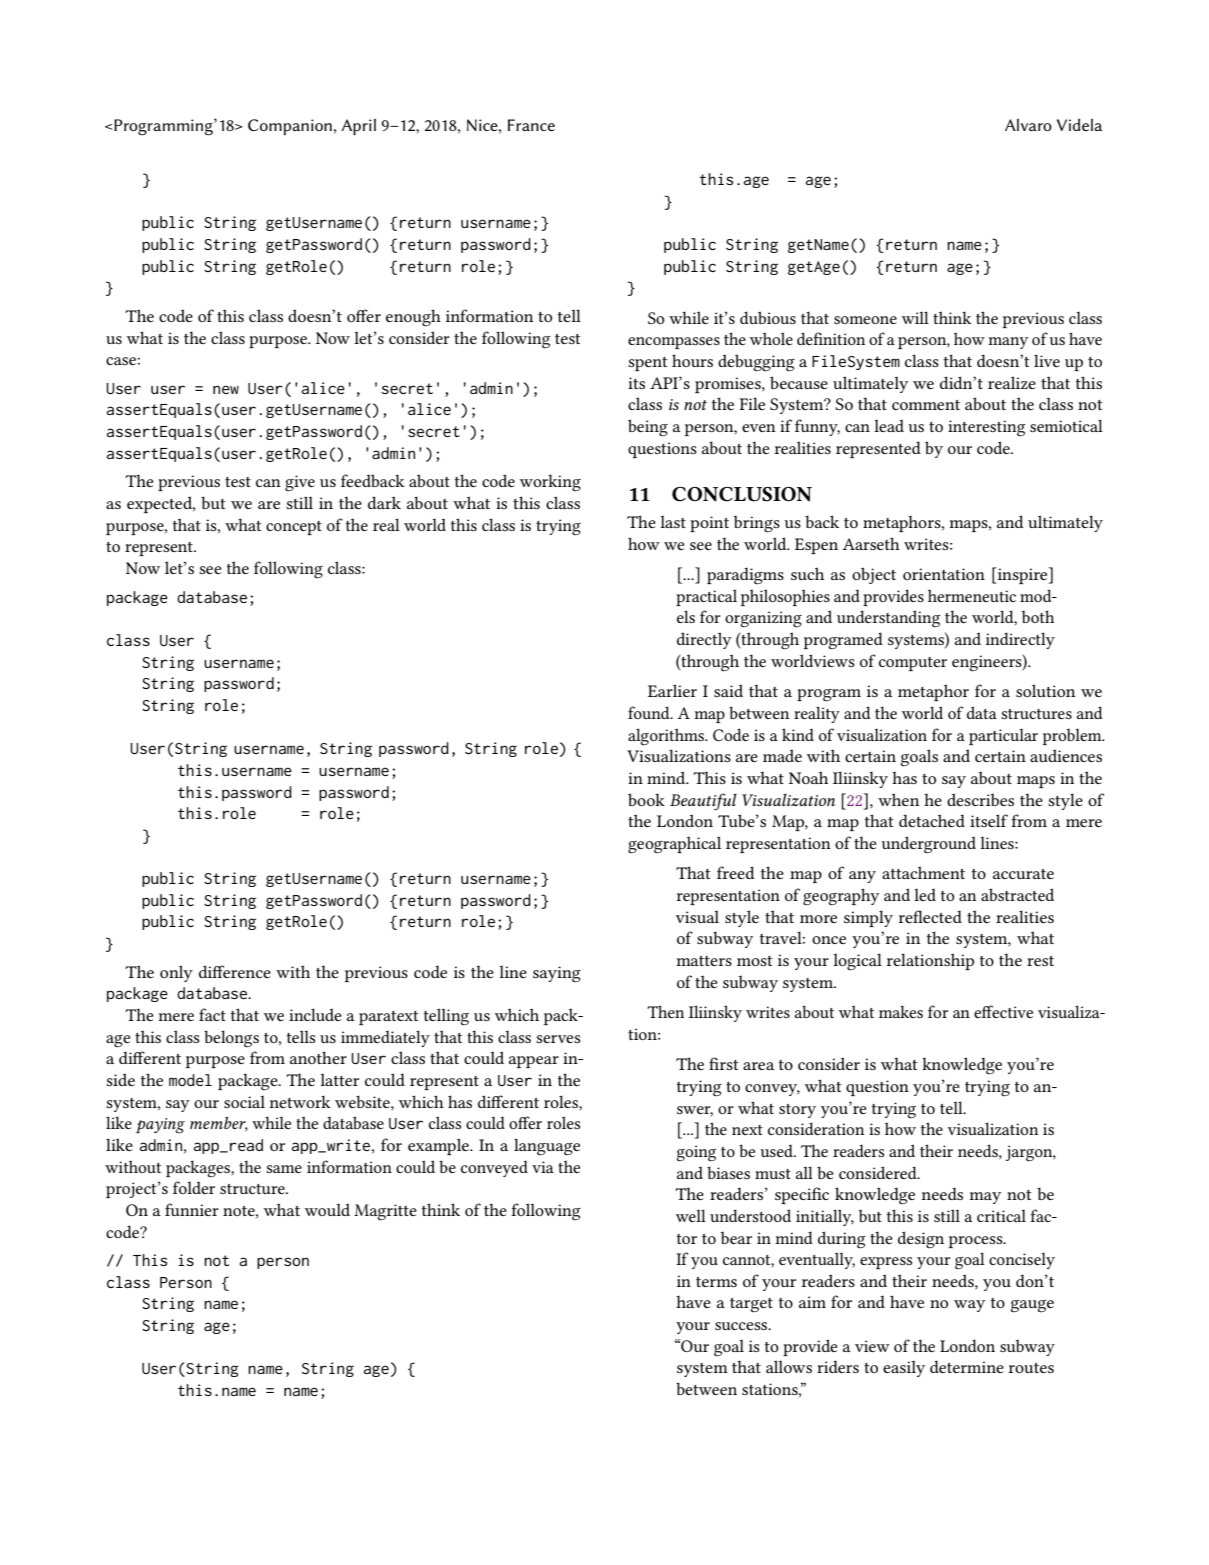 This document has width=1209, height=1565. Describe the element at coordinates (290, 127) in the document. I see `Companion` at that location.
